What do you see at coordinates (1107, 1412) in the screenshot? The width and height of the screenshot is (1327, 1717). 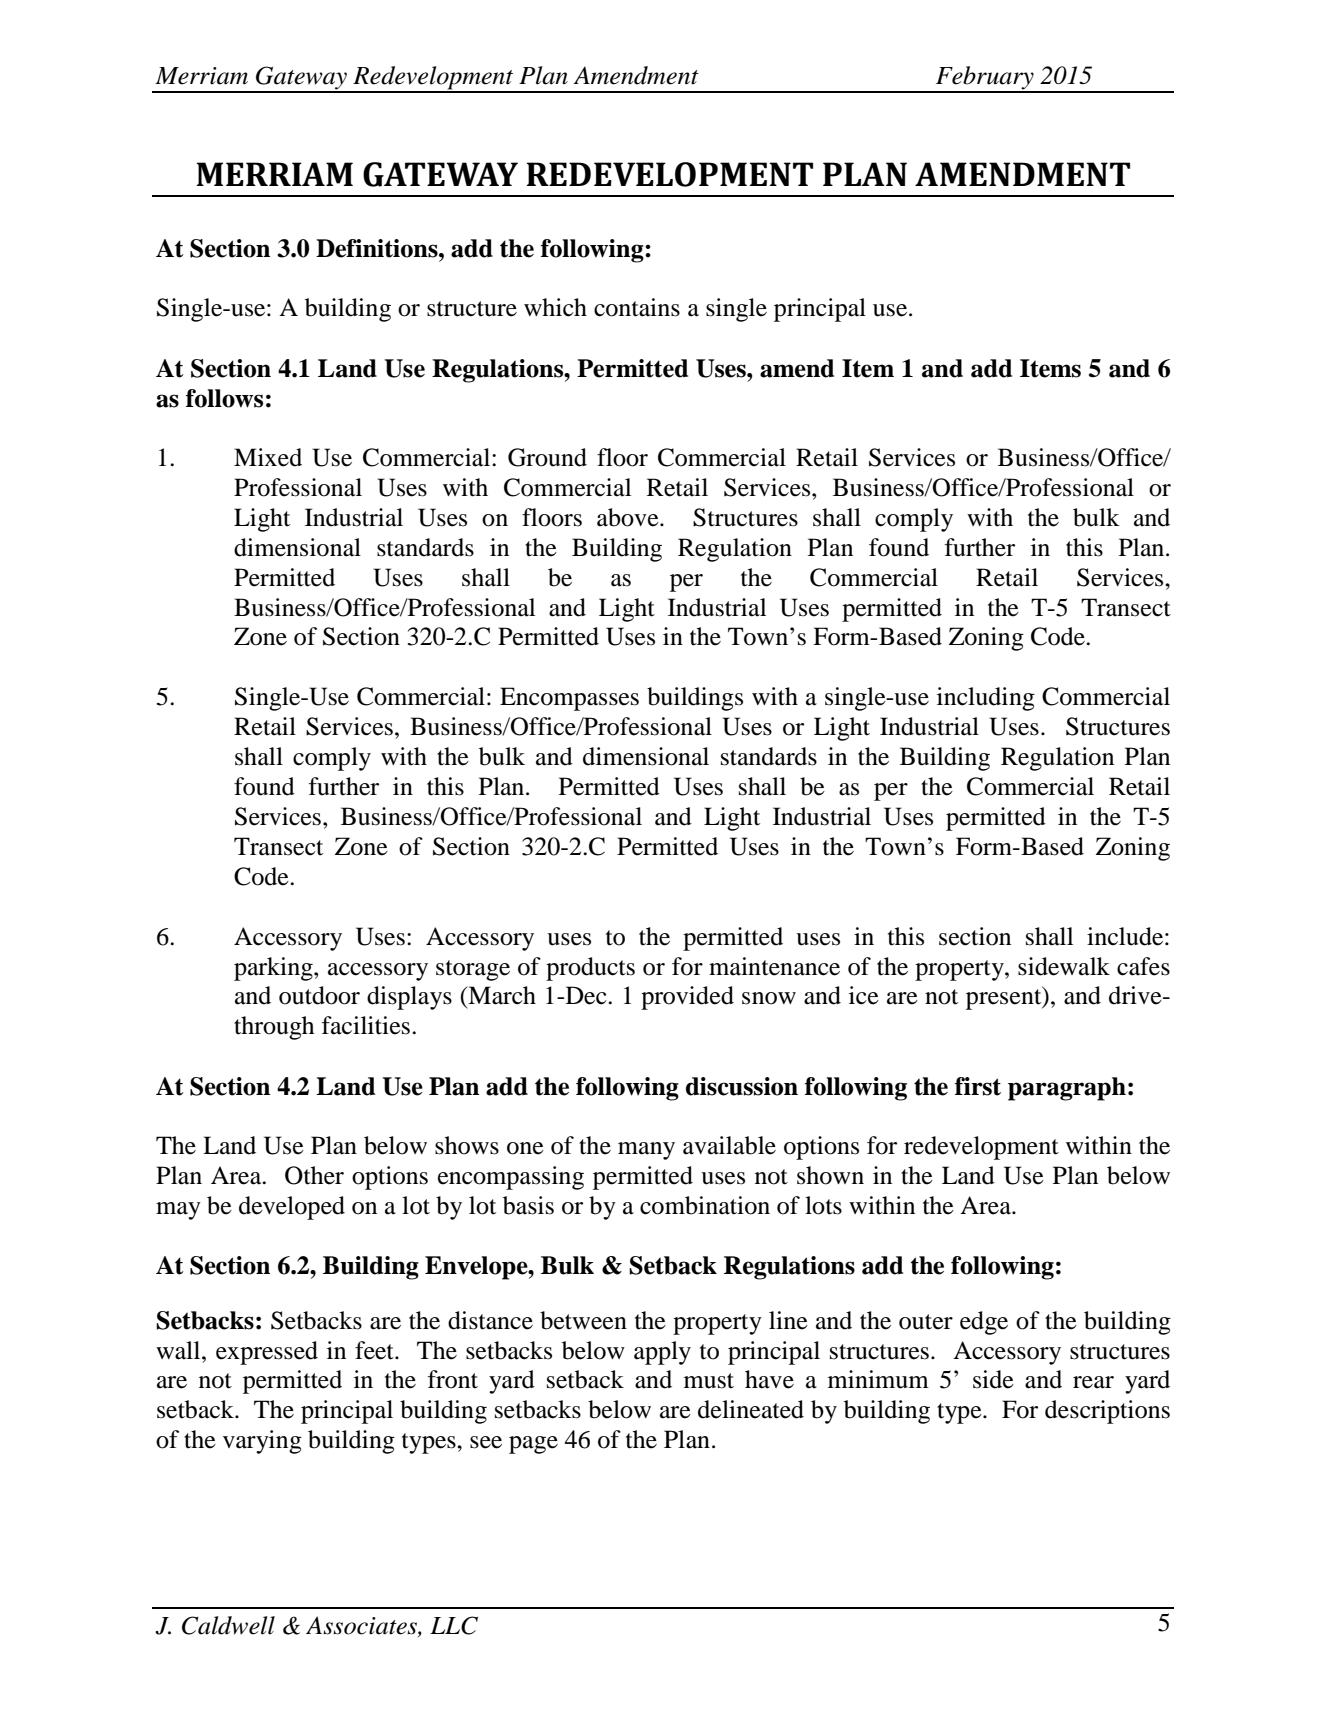 I see `descriptions` at bounding box center [1107, 1412].
